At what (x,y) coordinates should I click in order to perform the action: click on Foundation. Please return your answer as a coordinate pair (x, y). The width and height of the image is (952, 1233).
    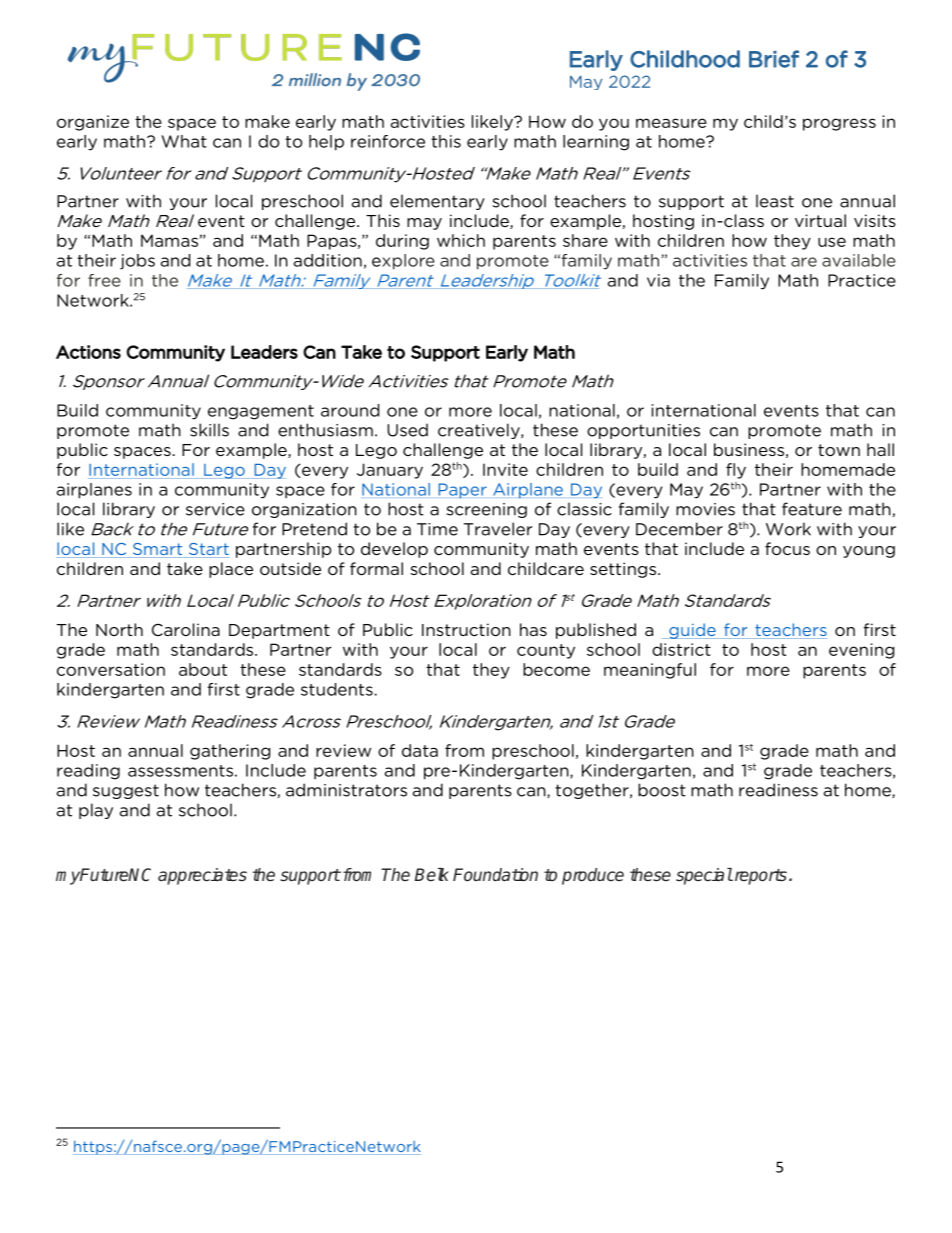
    Looking at the image, I should click on (495, 874).
